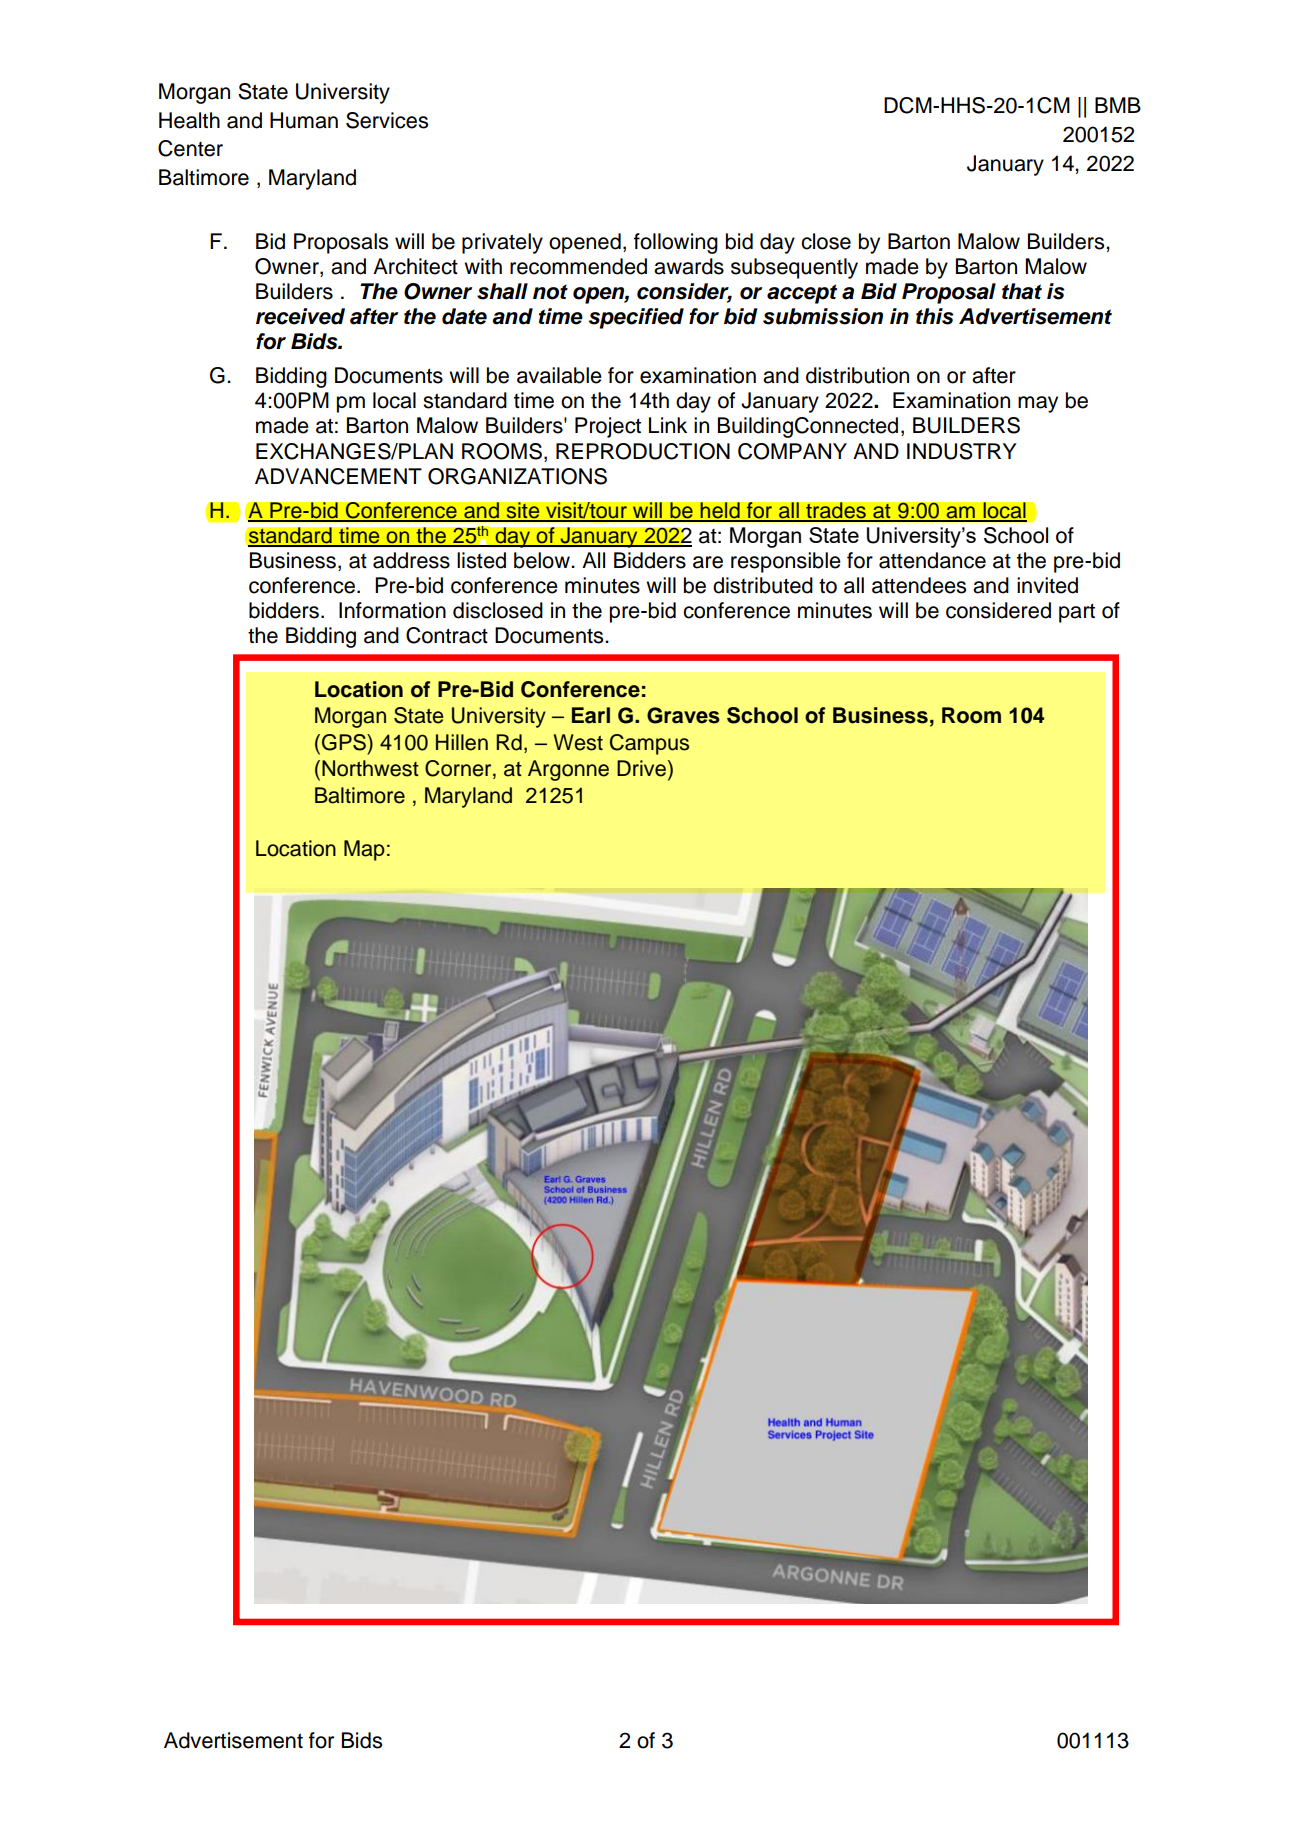  What do you see at coordinates (364, 850) in the screenshot?
I see `Map` at bounding box center [364, 850].
